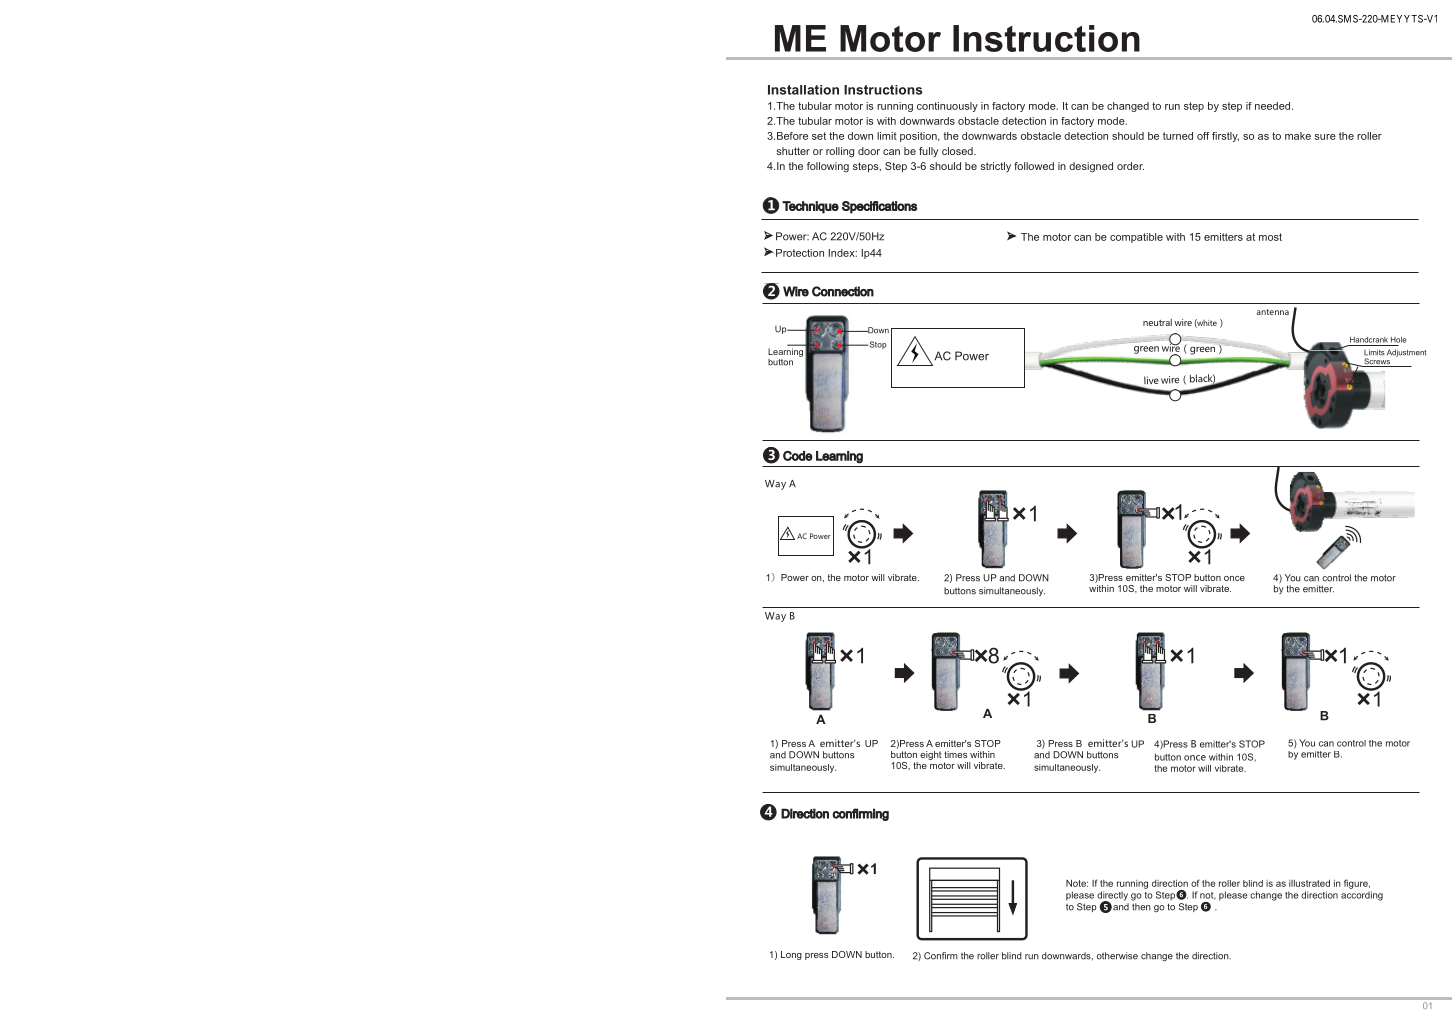  I want to click on illustrated, so click(1309, 883).
